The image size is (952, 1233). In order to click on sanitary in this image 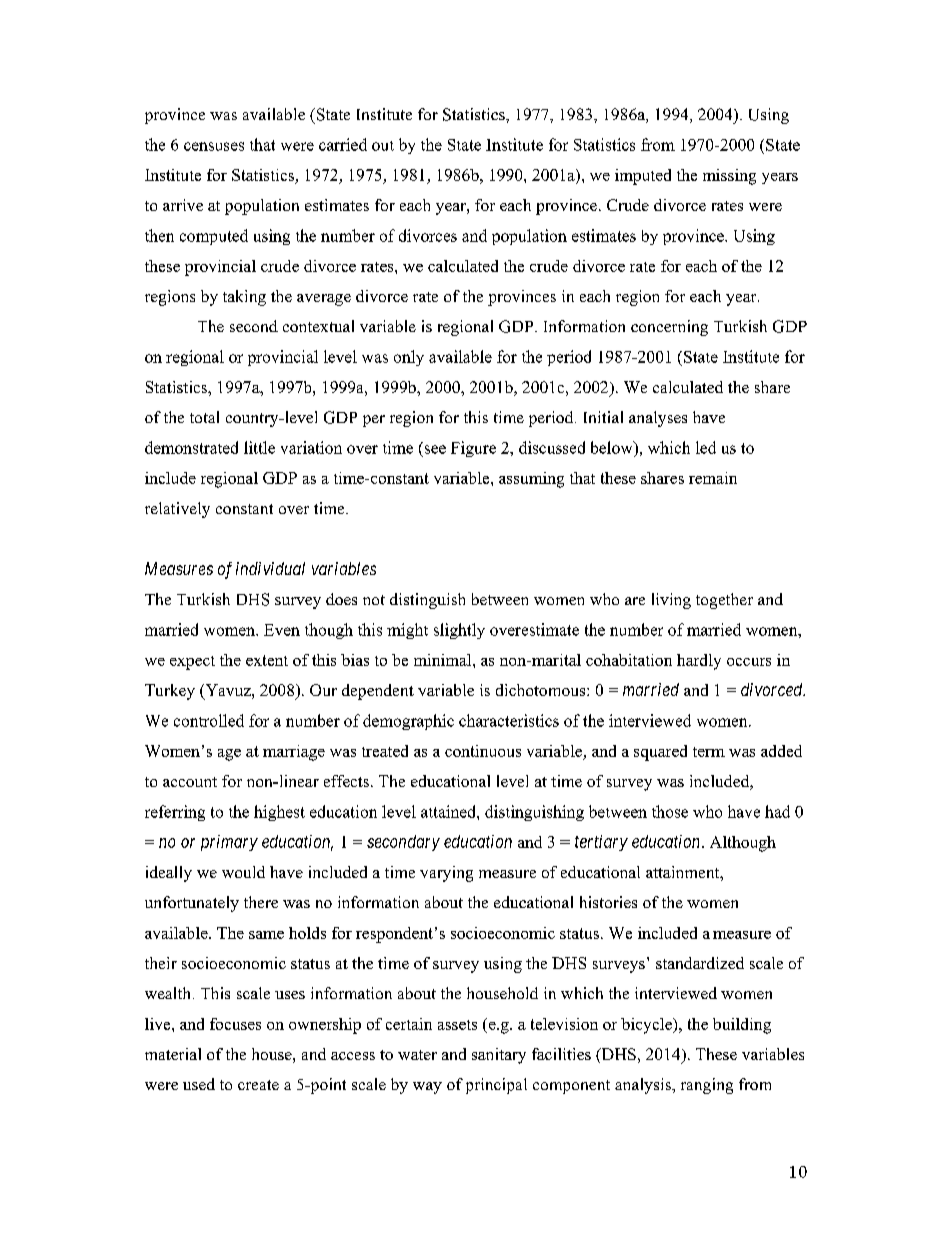, I will do `click(499, 1056)`.
